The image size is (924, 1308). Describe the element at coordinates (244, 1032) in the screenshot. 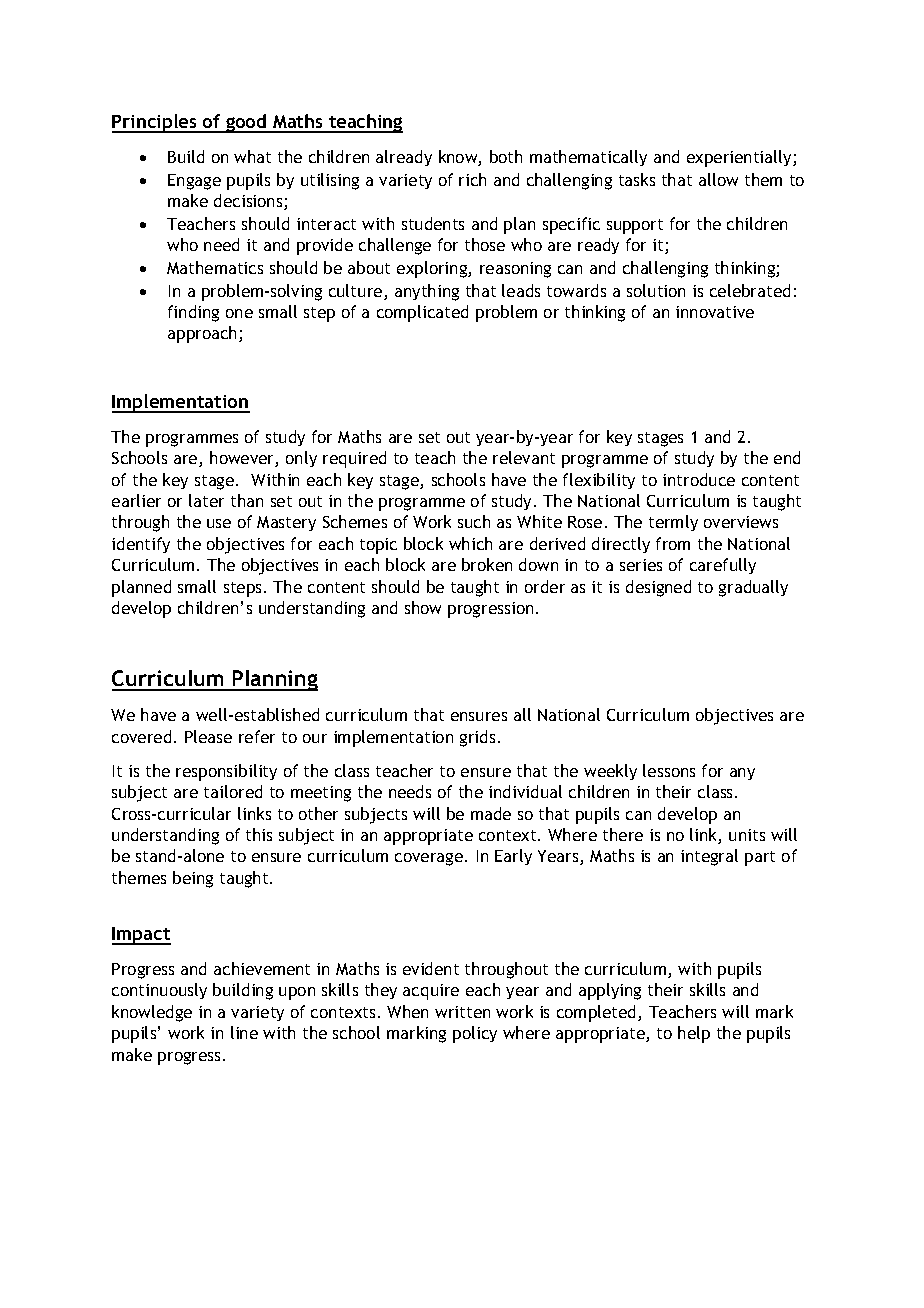

I see `line` at that location.
